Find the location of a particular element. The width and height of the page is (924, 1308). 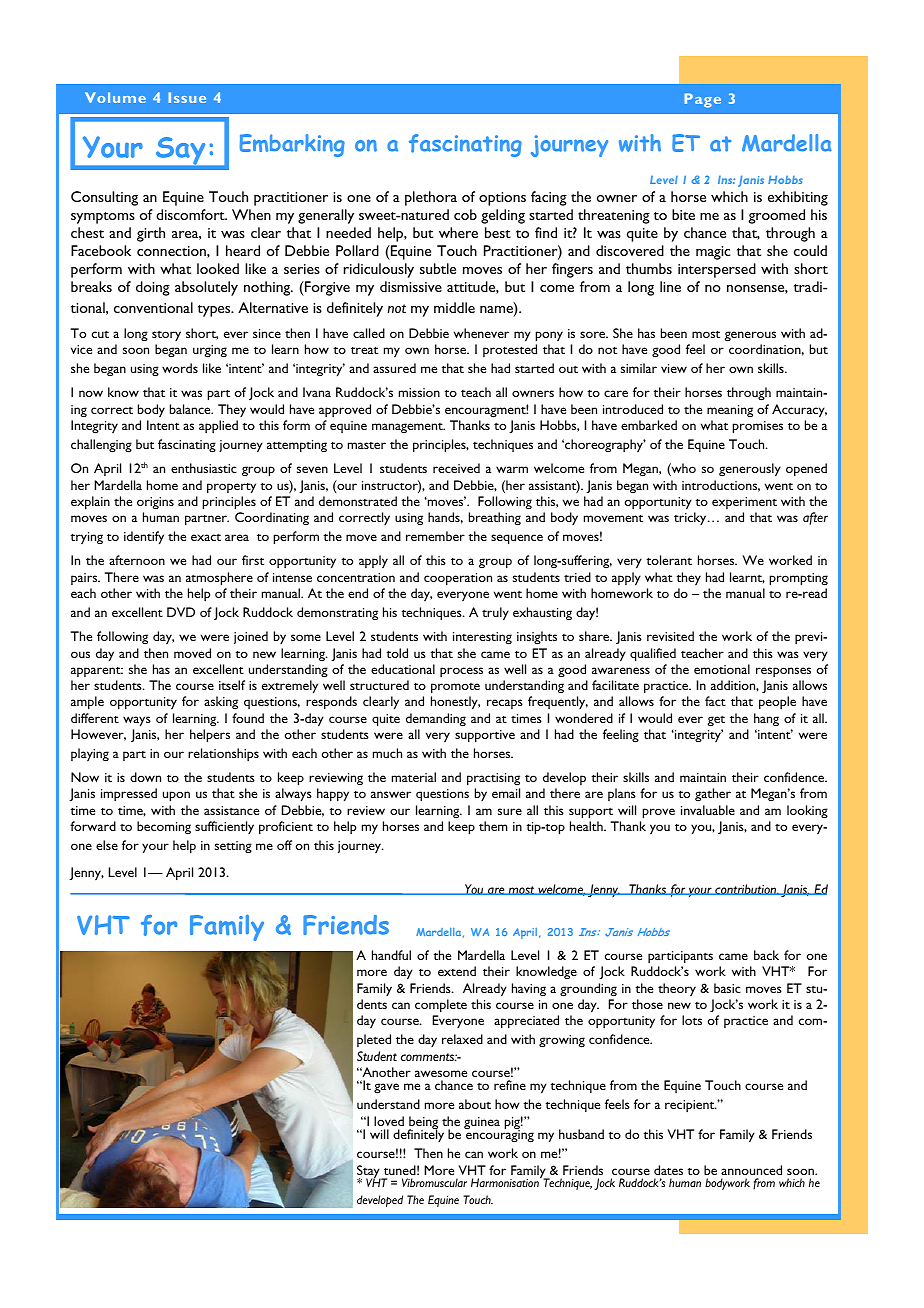

plethora is located at coordinates (431, 198).
